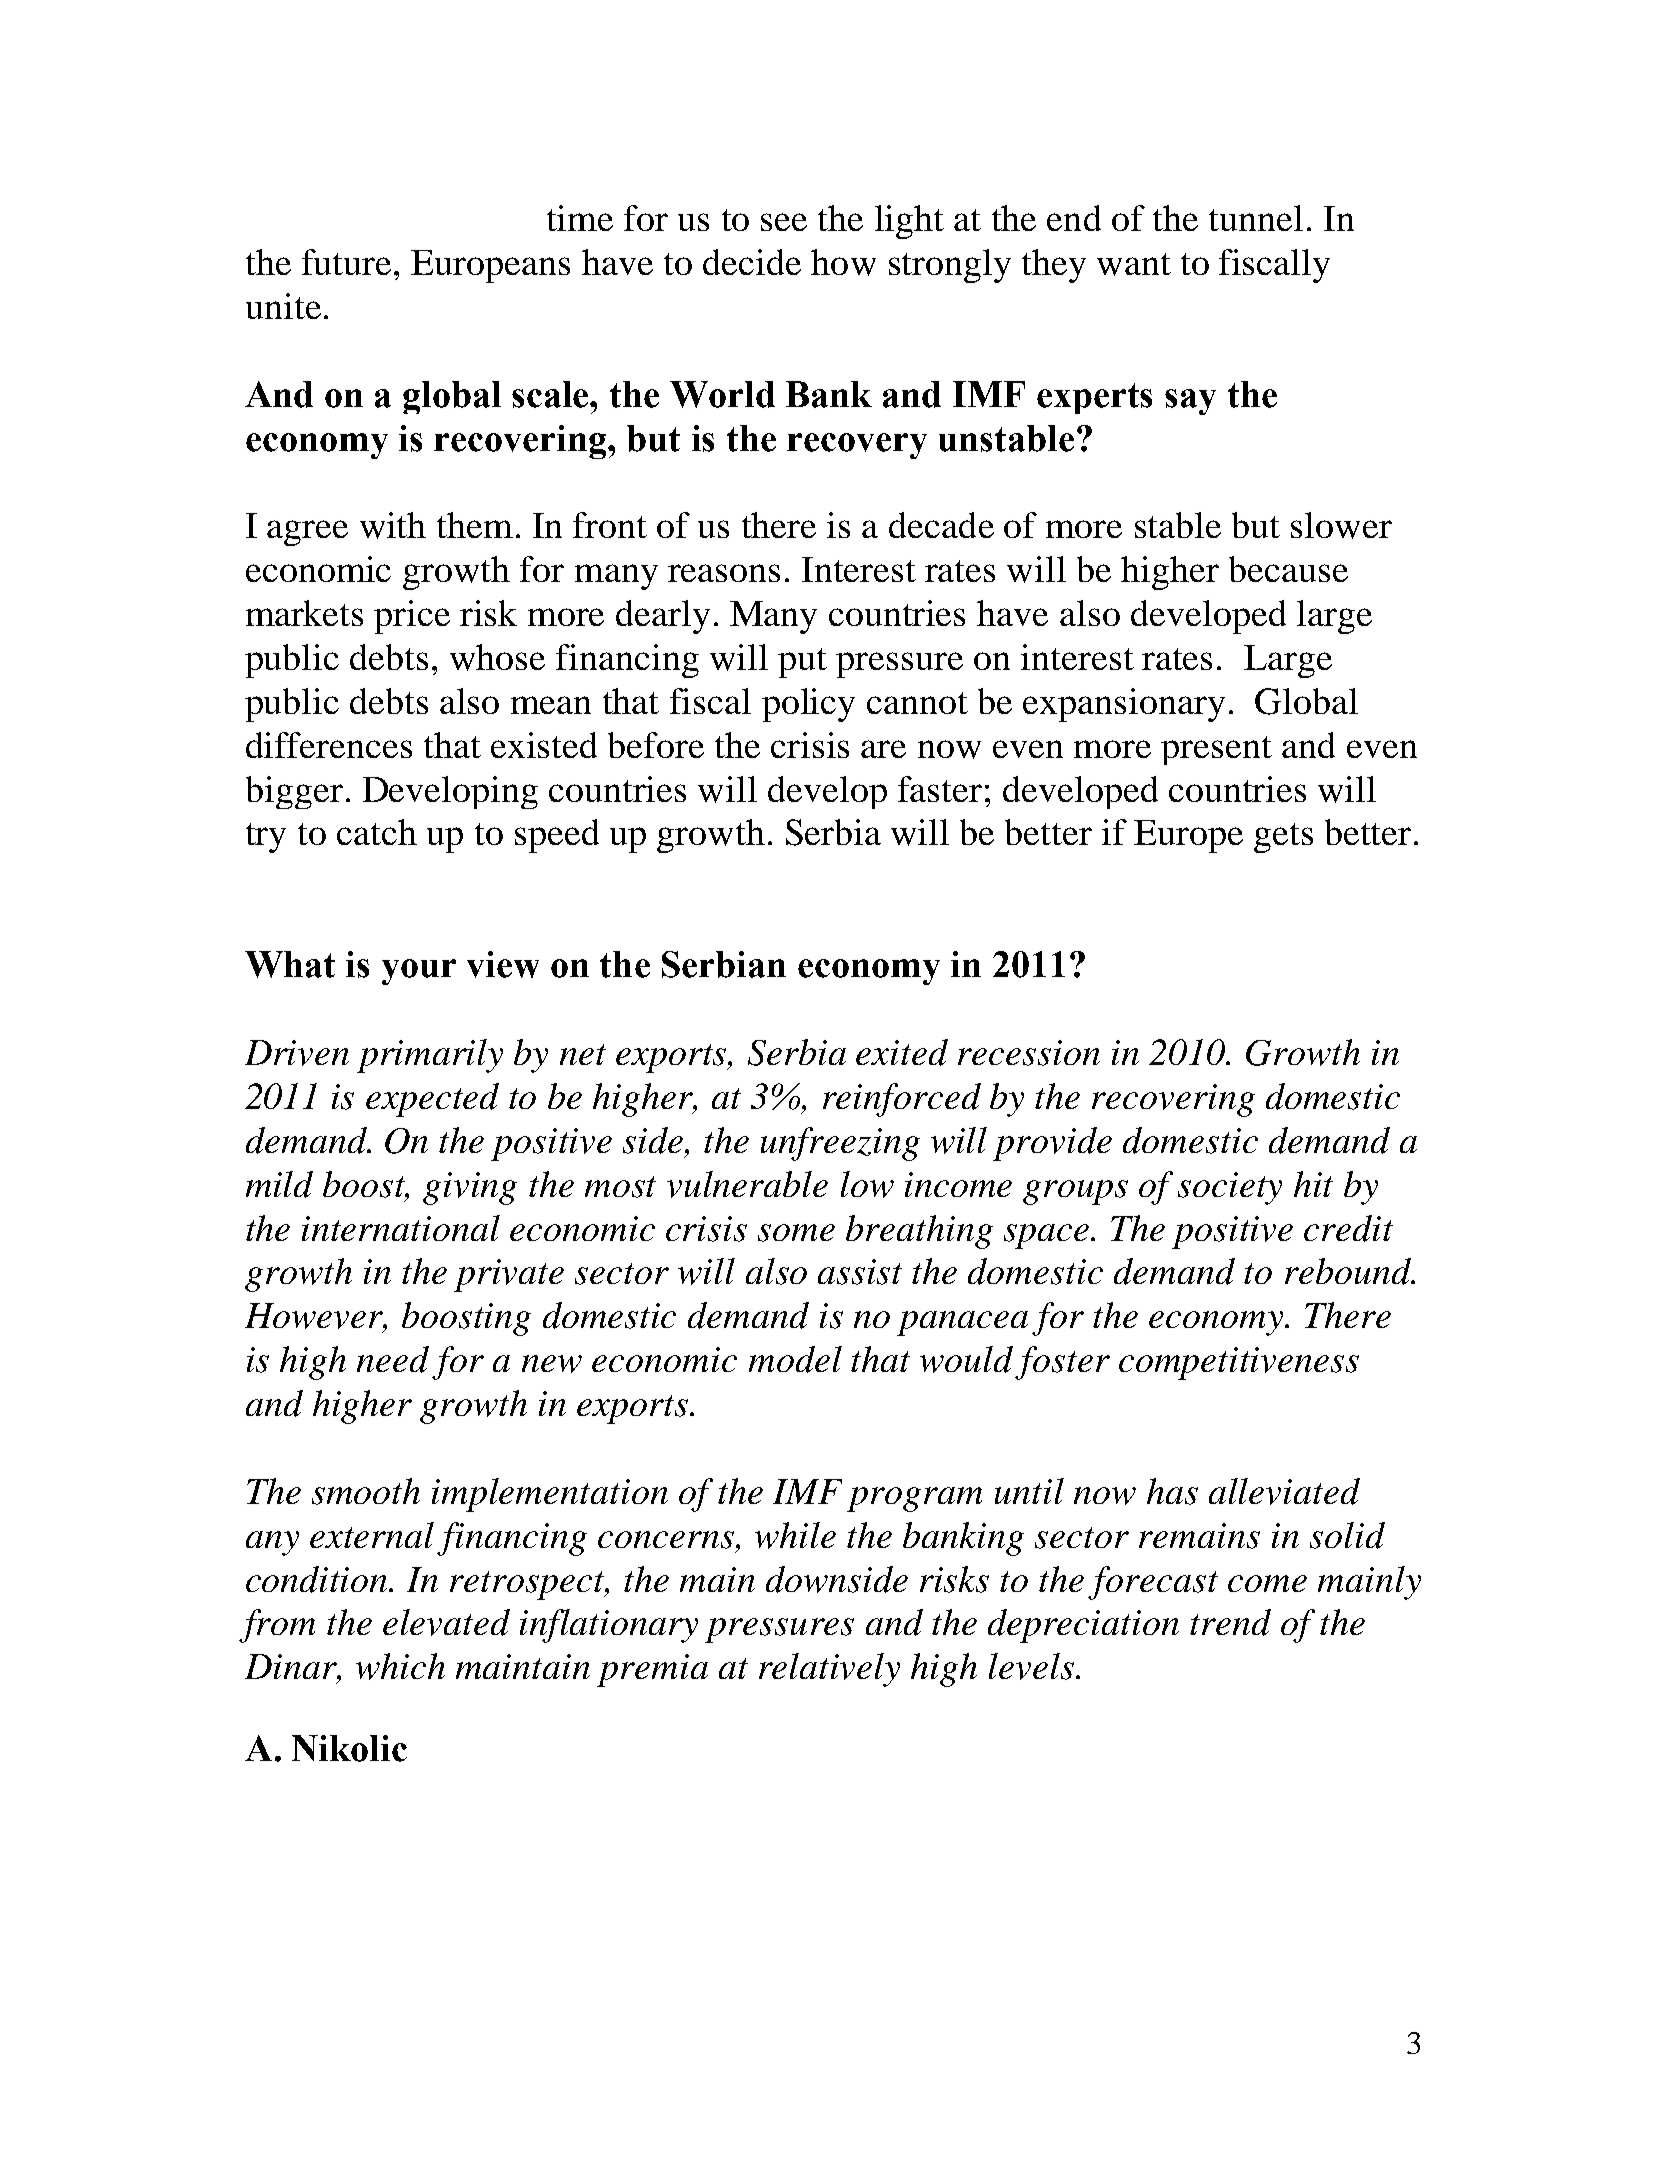  I want to click on relatively, so click(829, 1670).
